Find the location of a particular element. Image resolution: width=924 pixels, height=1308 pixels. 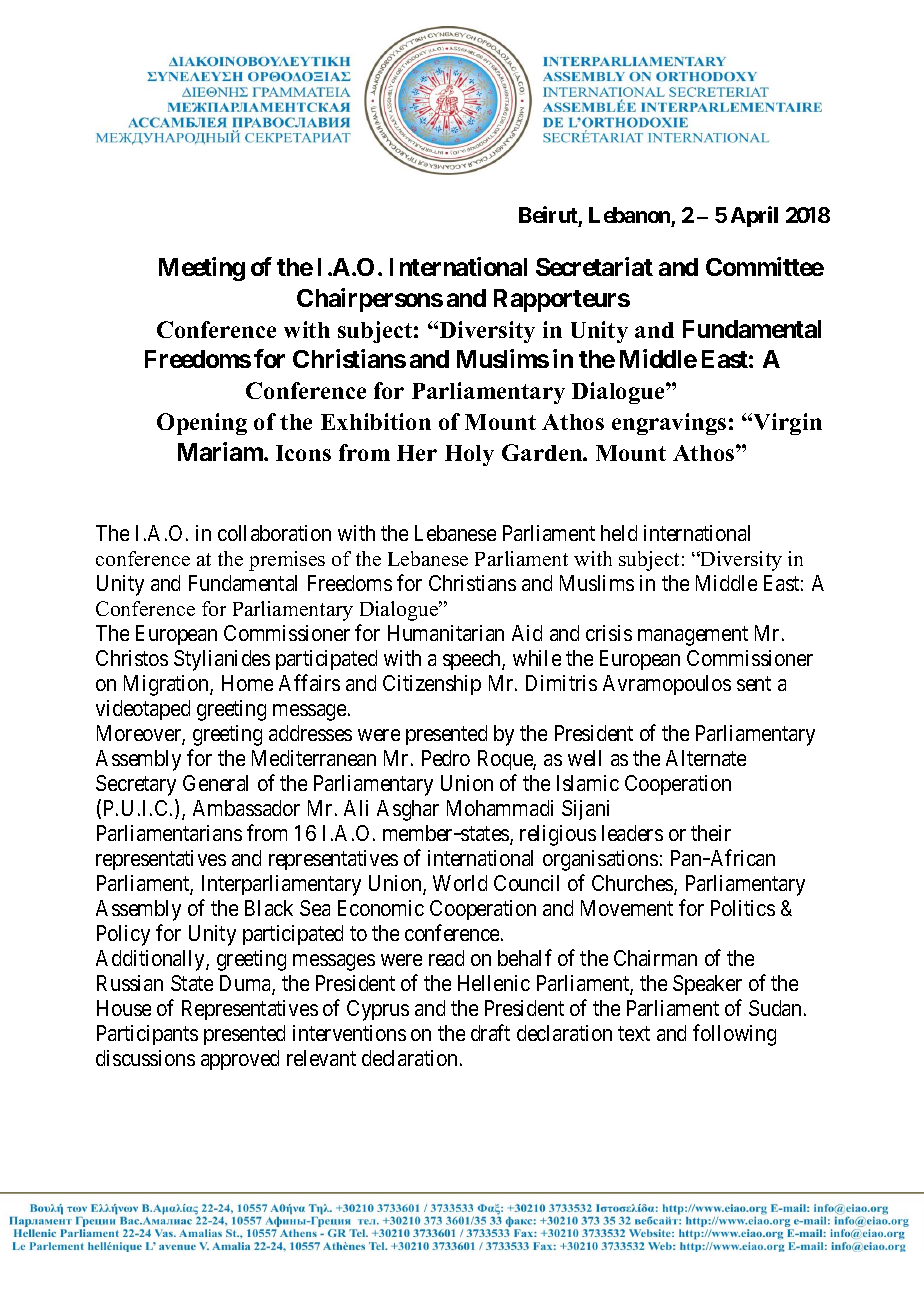

April is located at coordinates (754, 216).
